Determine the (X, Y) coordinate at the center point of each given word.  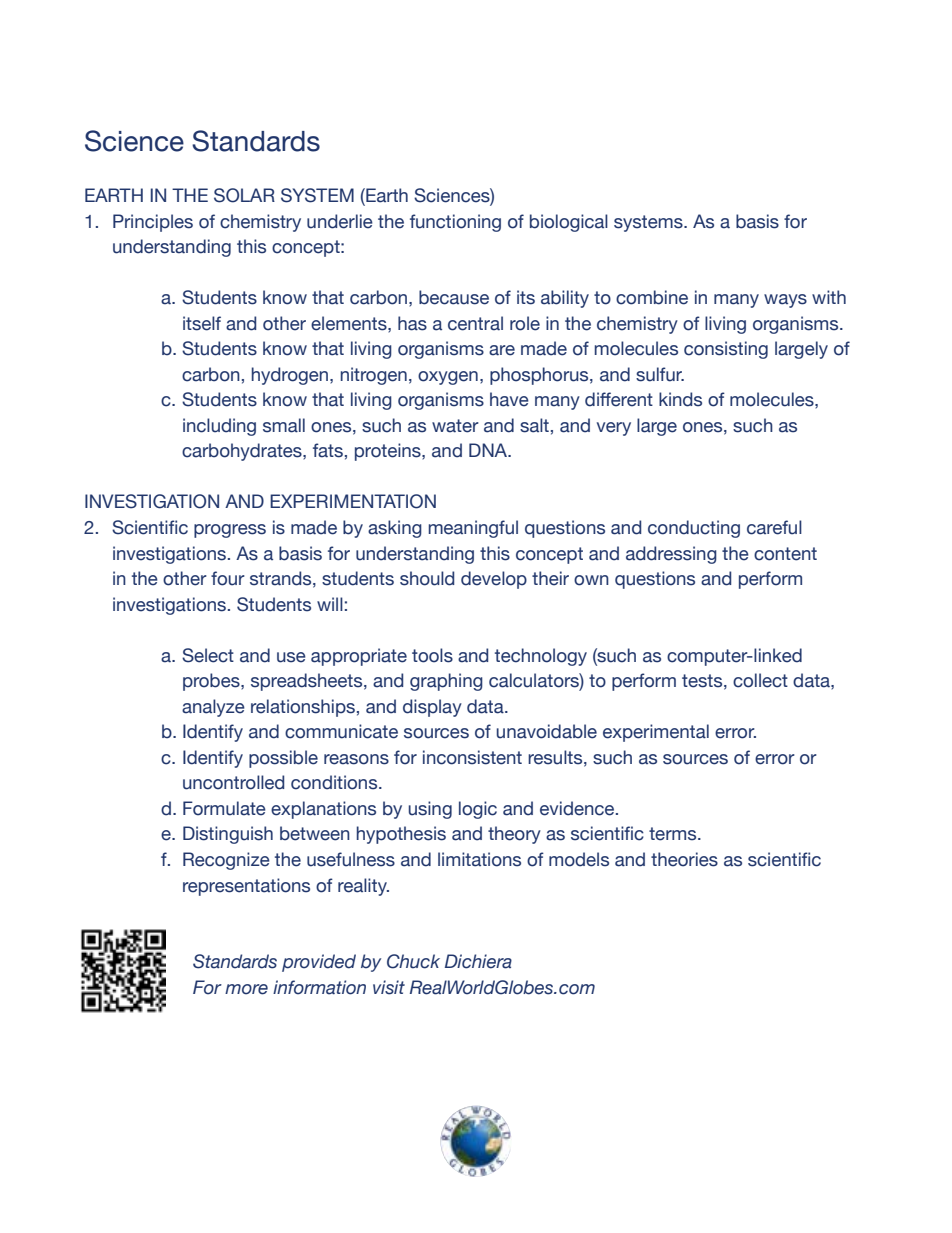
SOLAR (244, 195)
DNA (489, 450)
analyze (213, 708)
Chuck (413, 961)
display (432, 708)
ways (785, 301)
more (246, 989)
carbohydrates (243, 452)
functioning (455, 223)
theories (684, 859)
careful (774, 527)
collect (760, 680)
